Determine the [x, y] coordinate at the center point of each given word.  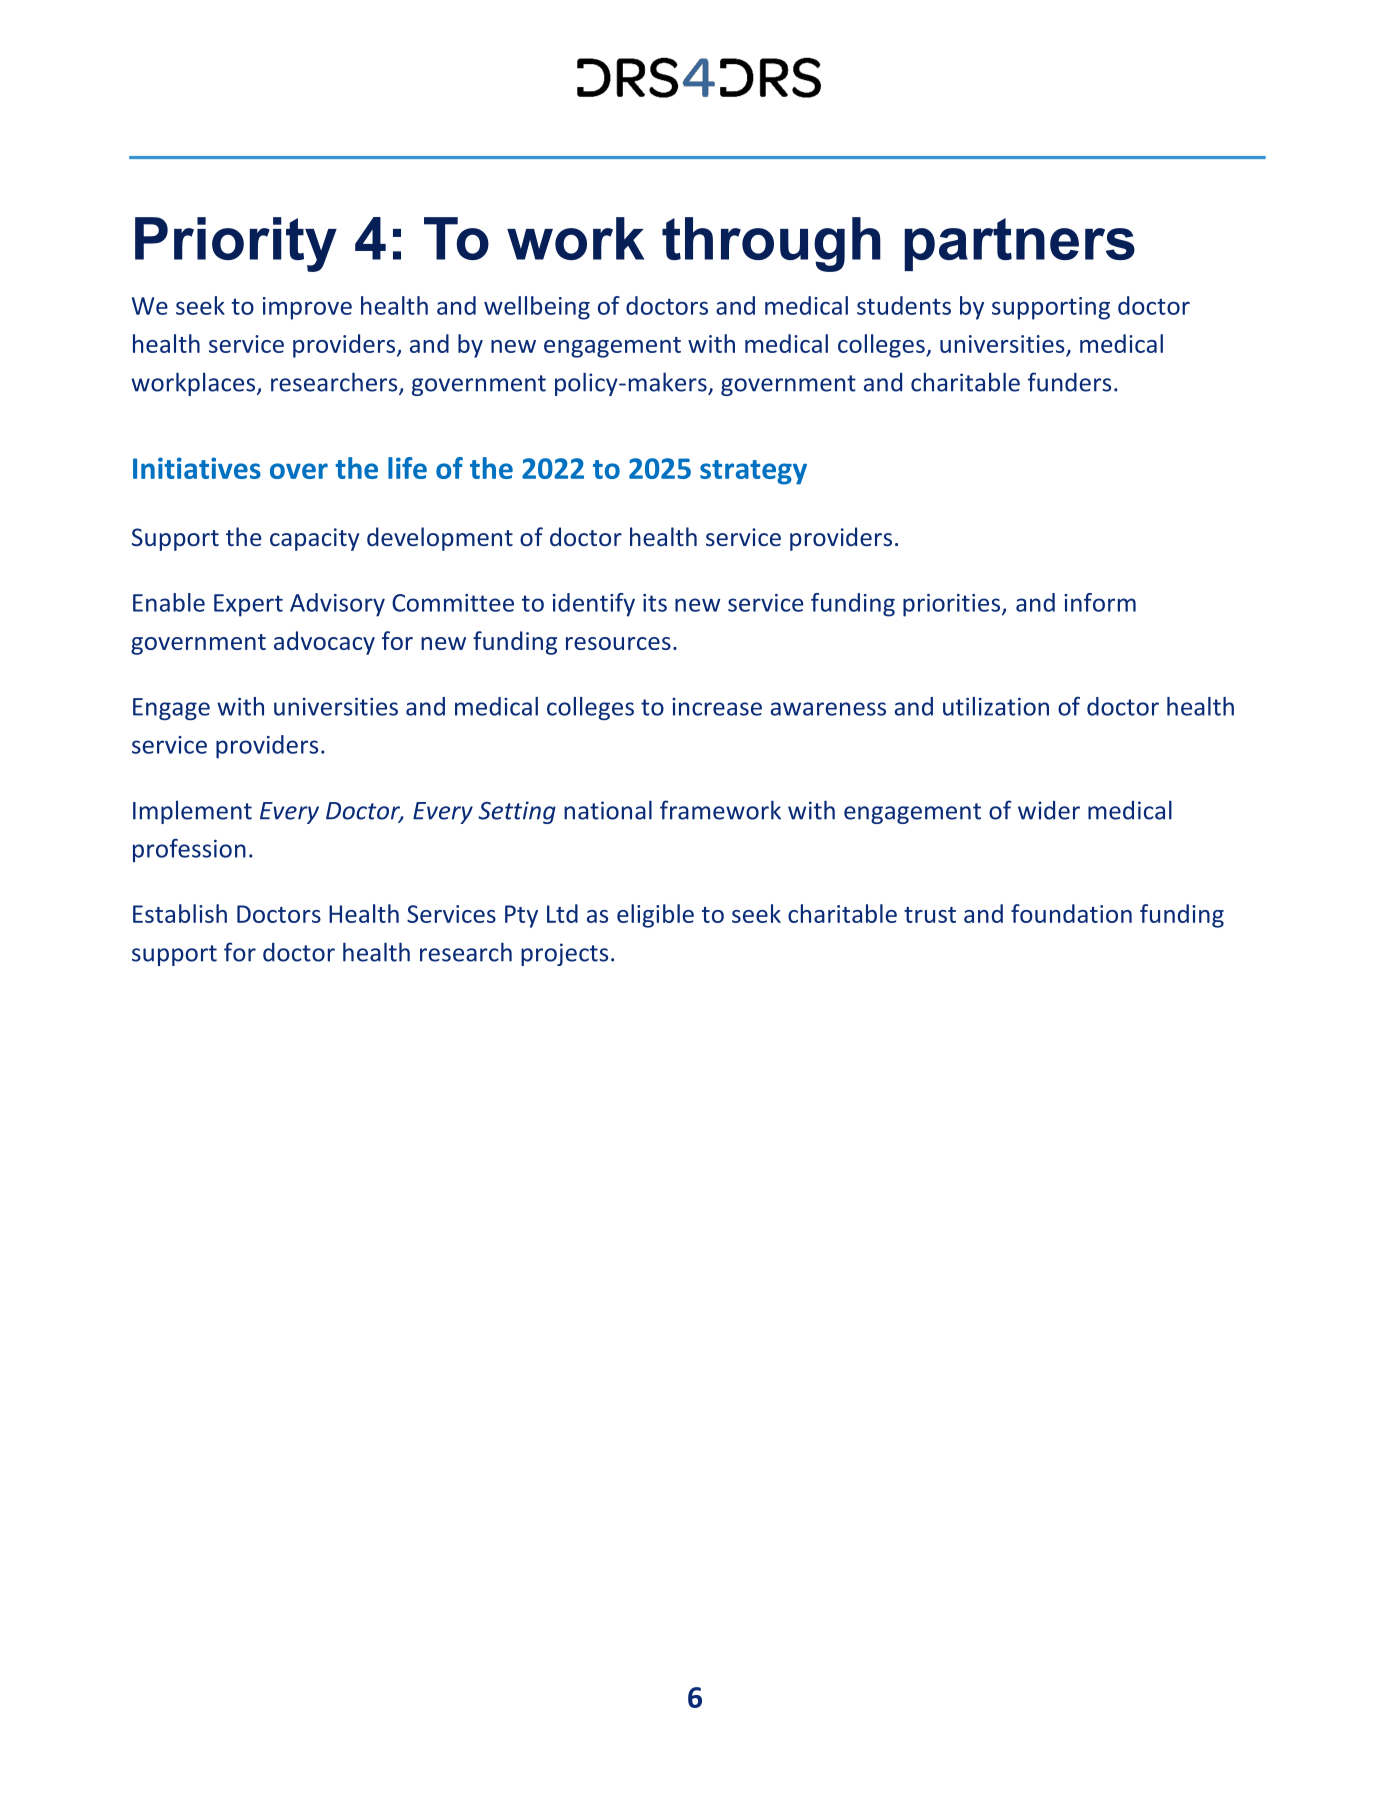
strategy [753, 472]
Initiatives [197, 468]
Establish [180, 913]
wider [1049, 810]
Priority [236, 244]
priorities [953, 605]
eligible [655, 916]
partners [1019, 244]
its [655, 603]
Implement [192, 812]
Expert [248, 605]
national [608, 810]
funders [1069, 382]
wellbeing [537, 308]
